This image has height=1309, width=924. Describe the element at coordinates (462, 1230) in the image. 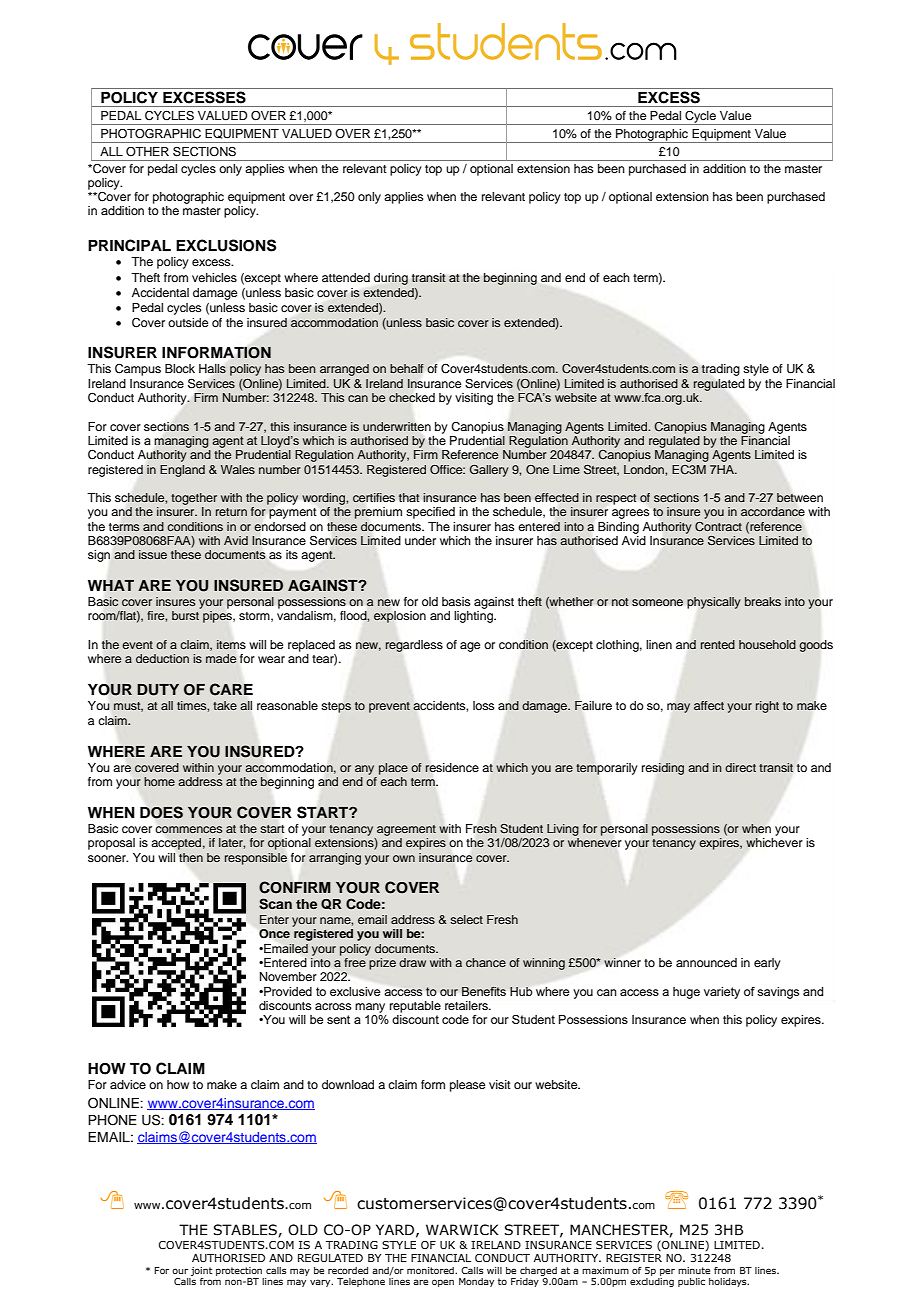

I see `WARWICK` at that location.
